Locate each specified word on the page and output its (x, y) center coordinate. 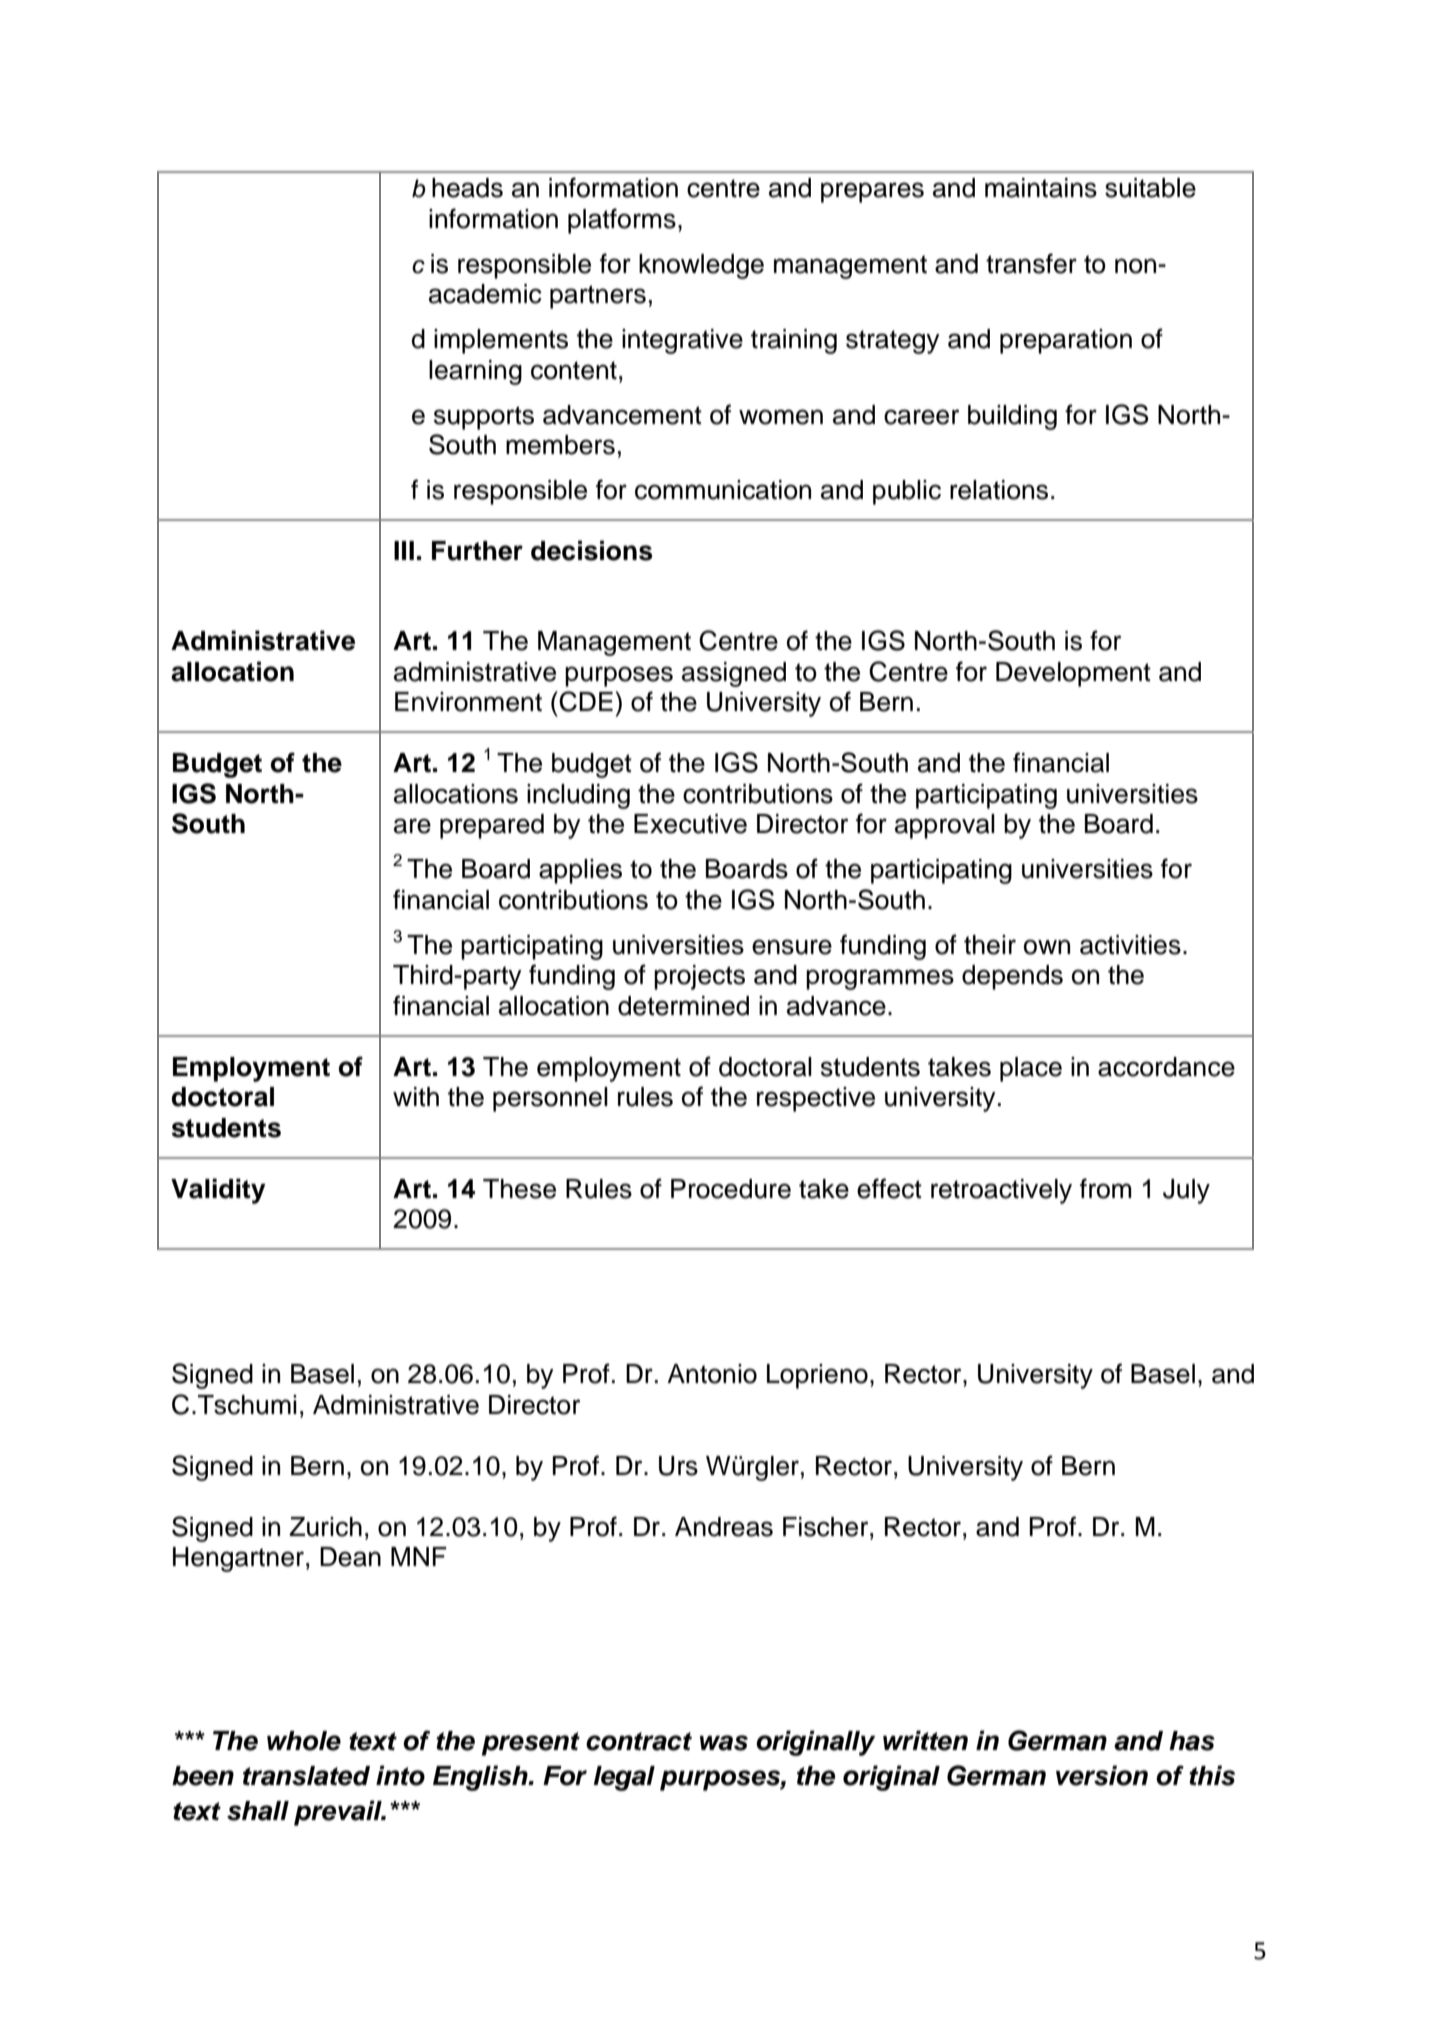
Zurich (326, 1527)
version (1102, 1775)
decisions (591, 550)
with (416, 1096)
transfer (1031, 263)
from (1106, 1188)
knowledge (701, 266)
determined (683, 1006)
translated (306, 1776)
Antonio (712, 1374)
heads (467, 188)
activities (1130, 945)
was (724, 1743)
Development (1073, 674)
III (404, 550)
